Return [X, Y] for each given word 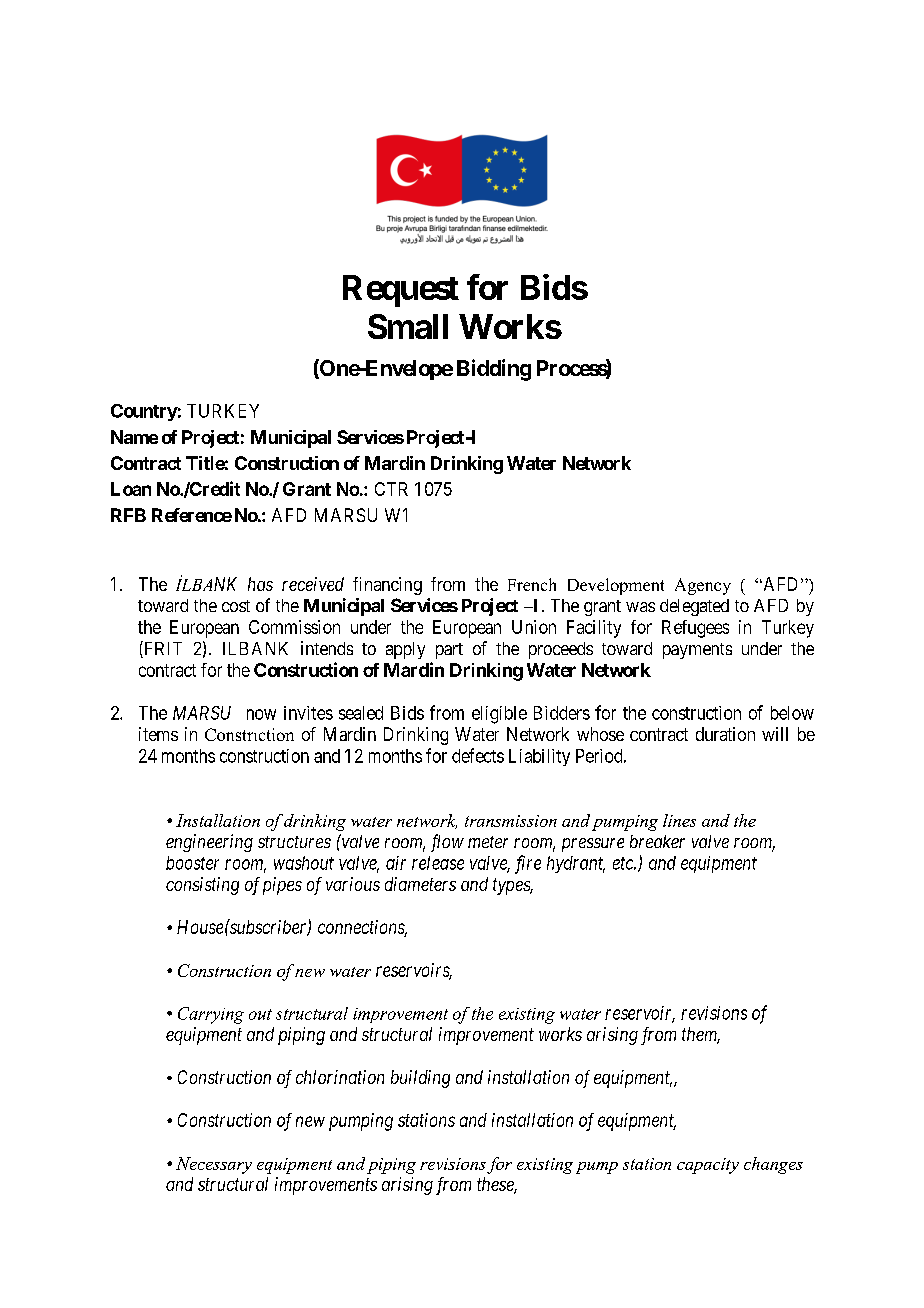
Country [144, 412]
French [532, 584]
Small [408, 326]
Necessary [214, 1165]
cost [236, 606]
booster [192, 863]
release [438, 863]
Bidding [494, 370]
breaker [657, 841]
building [420, 1079]
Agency [703, 586]
